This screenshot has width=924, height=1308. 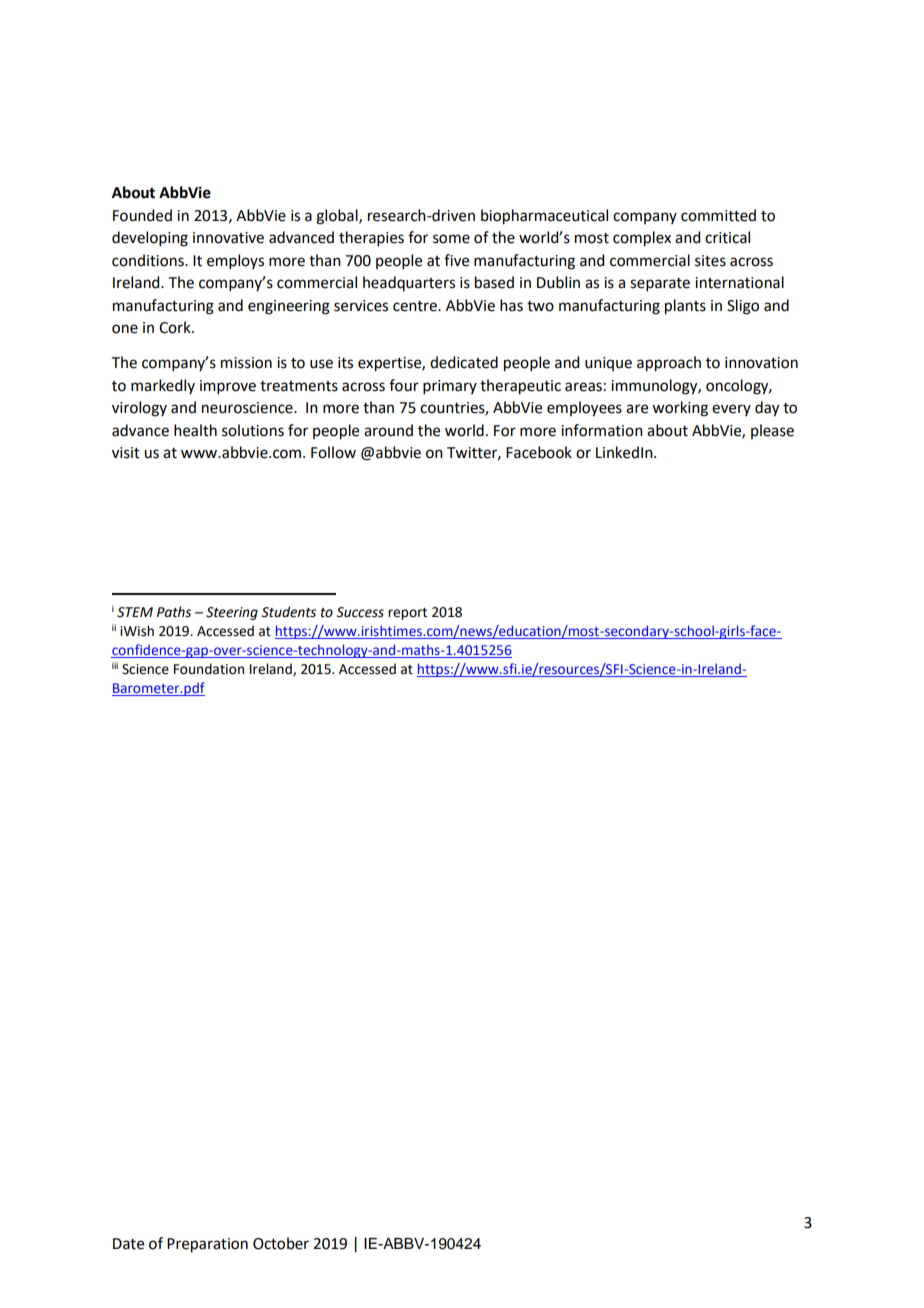 I want to click on please, so click(x=772, y=431).
